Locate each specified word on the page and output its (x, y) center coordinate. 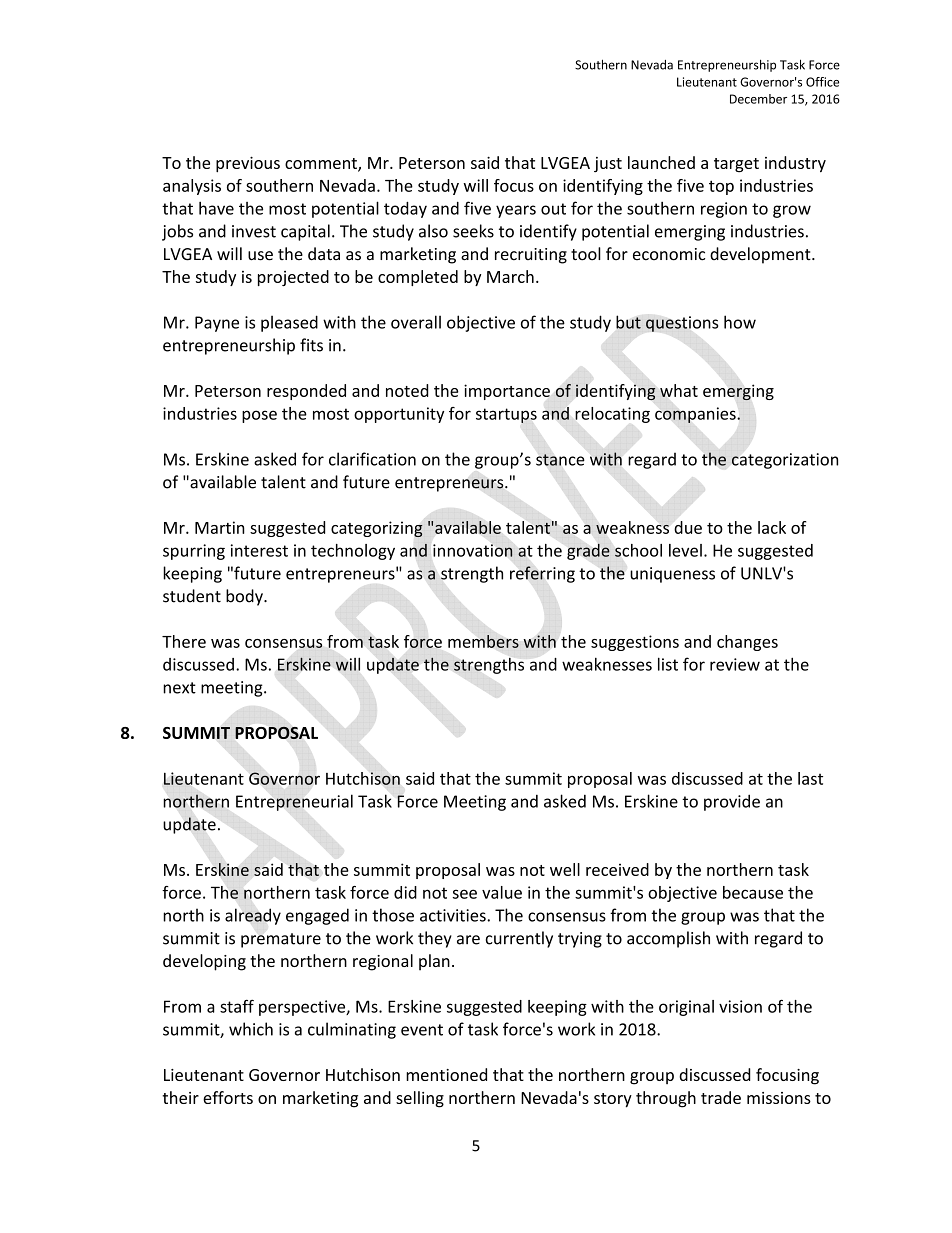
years (516, 211)
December (758, 99)
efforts (228, 1097)
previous (248, 164)
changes (747, 643)
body (245, 597)
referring (542, 574)
